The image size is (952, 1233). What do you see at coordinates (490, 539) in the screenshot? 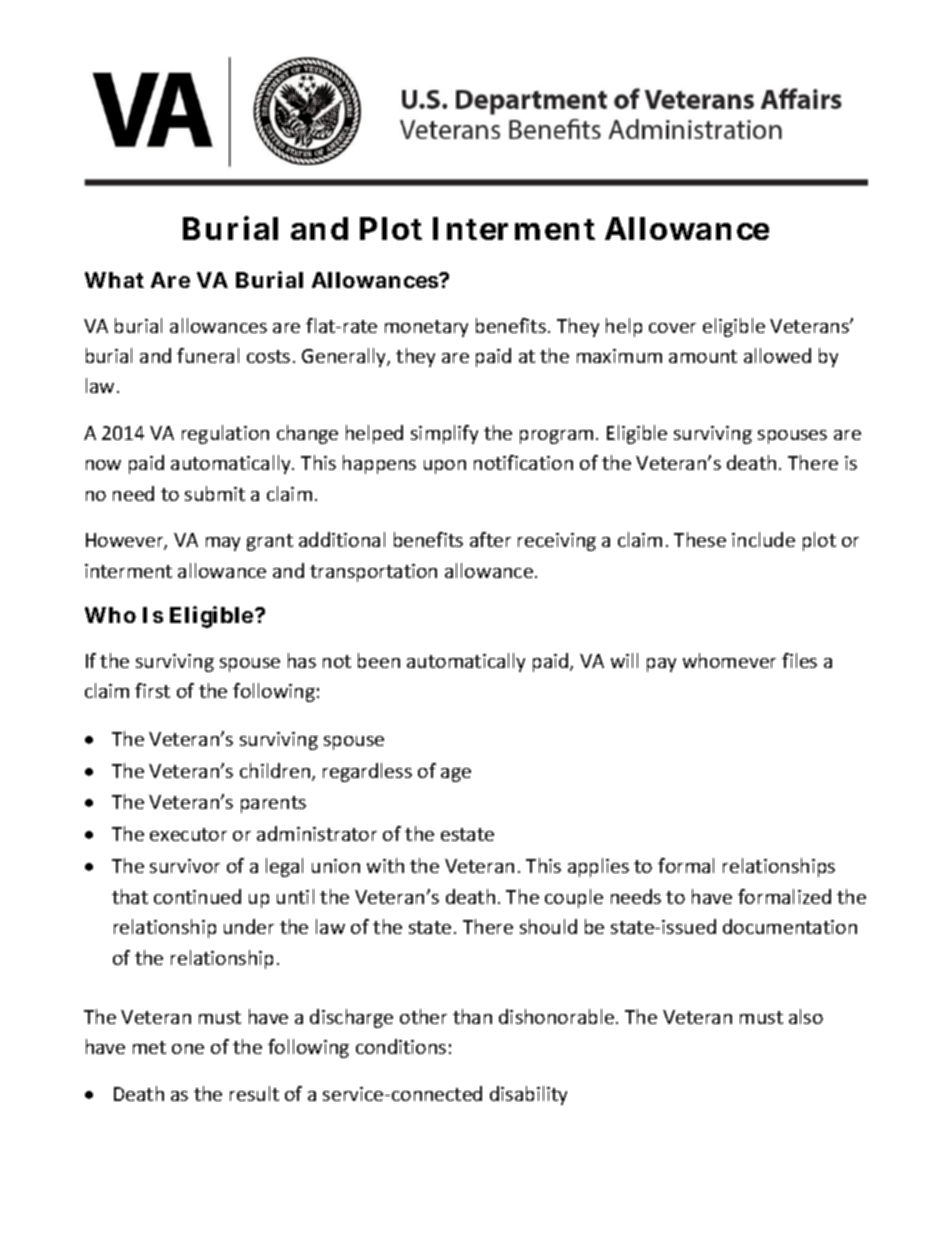
I see `after` at bounding box center [490, 539].
